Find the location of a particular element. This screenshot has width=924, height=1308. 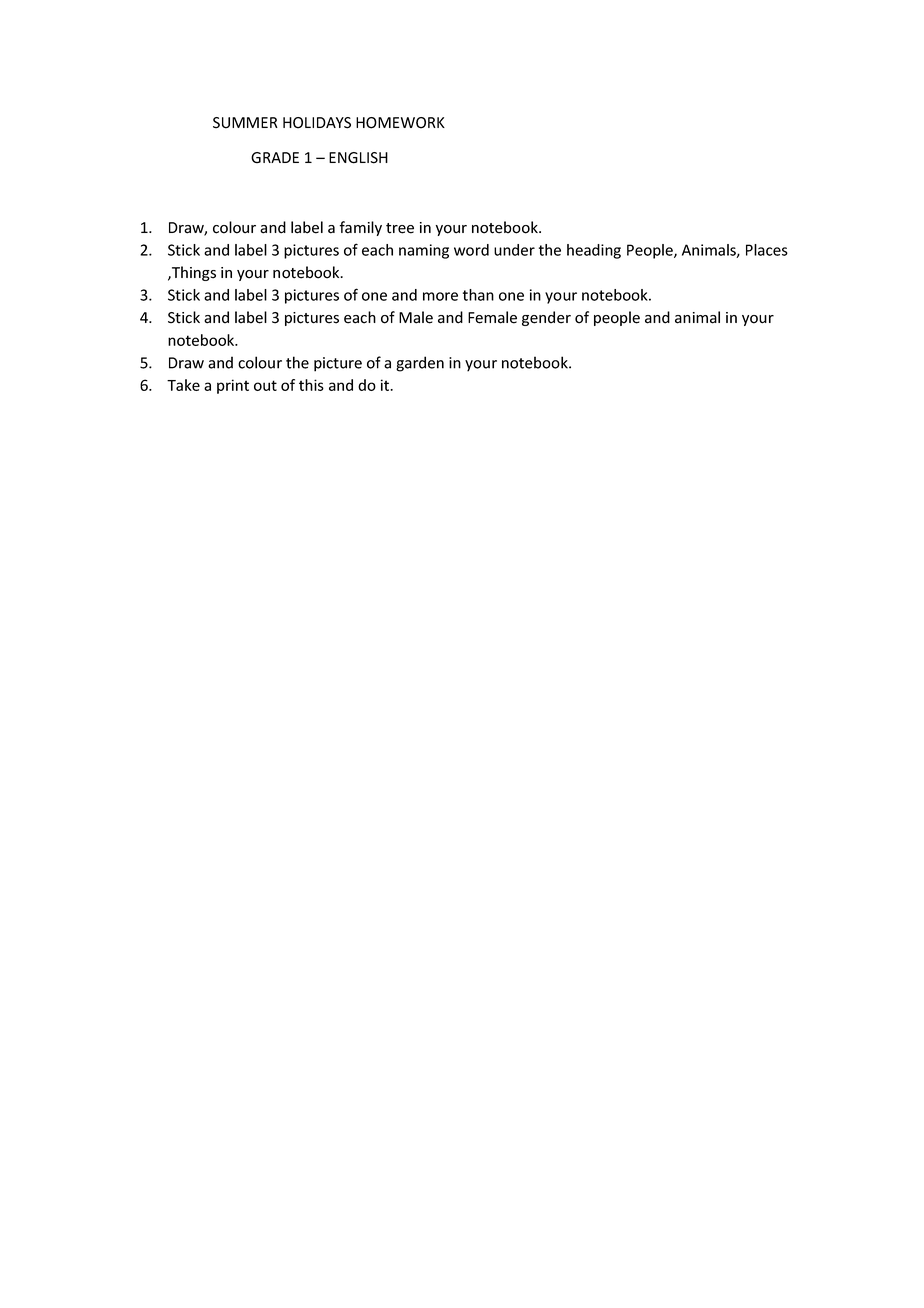

Things is located at coordinates (193, 273).
